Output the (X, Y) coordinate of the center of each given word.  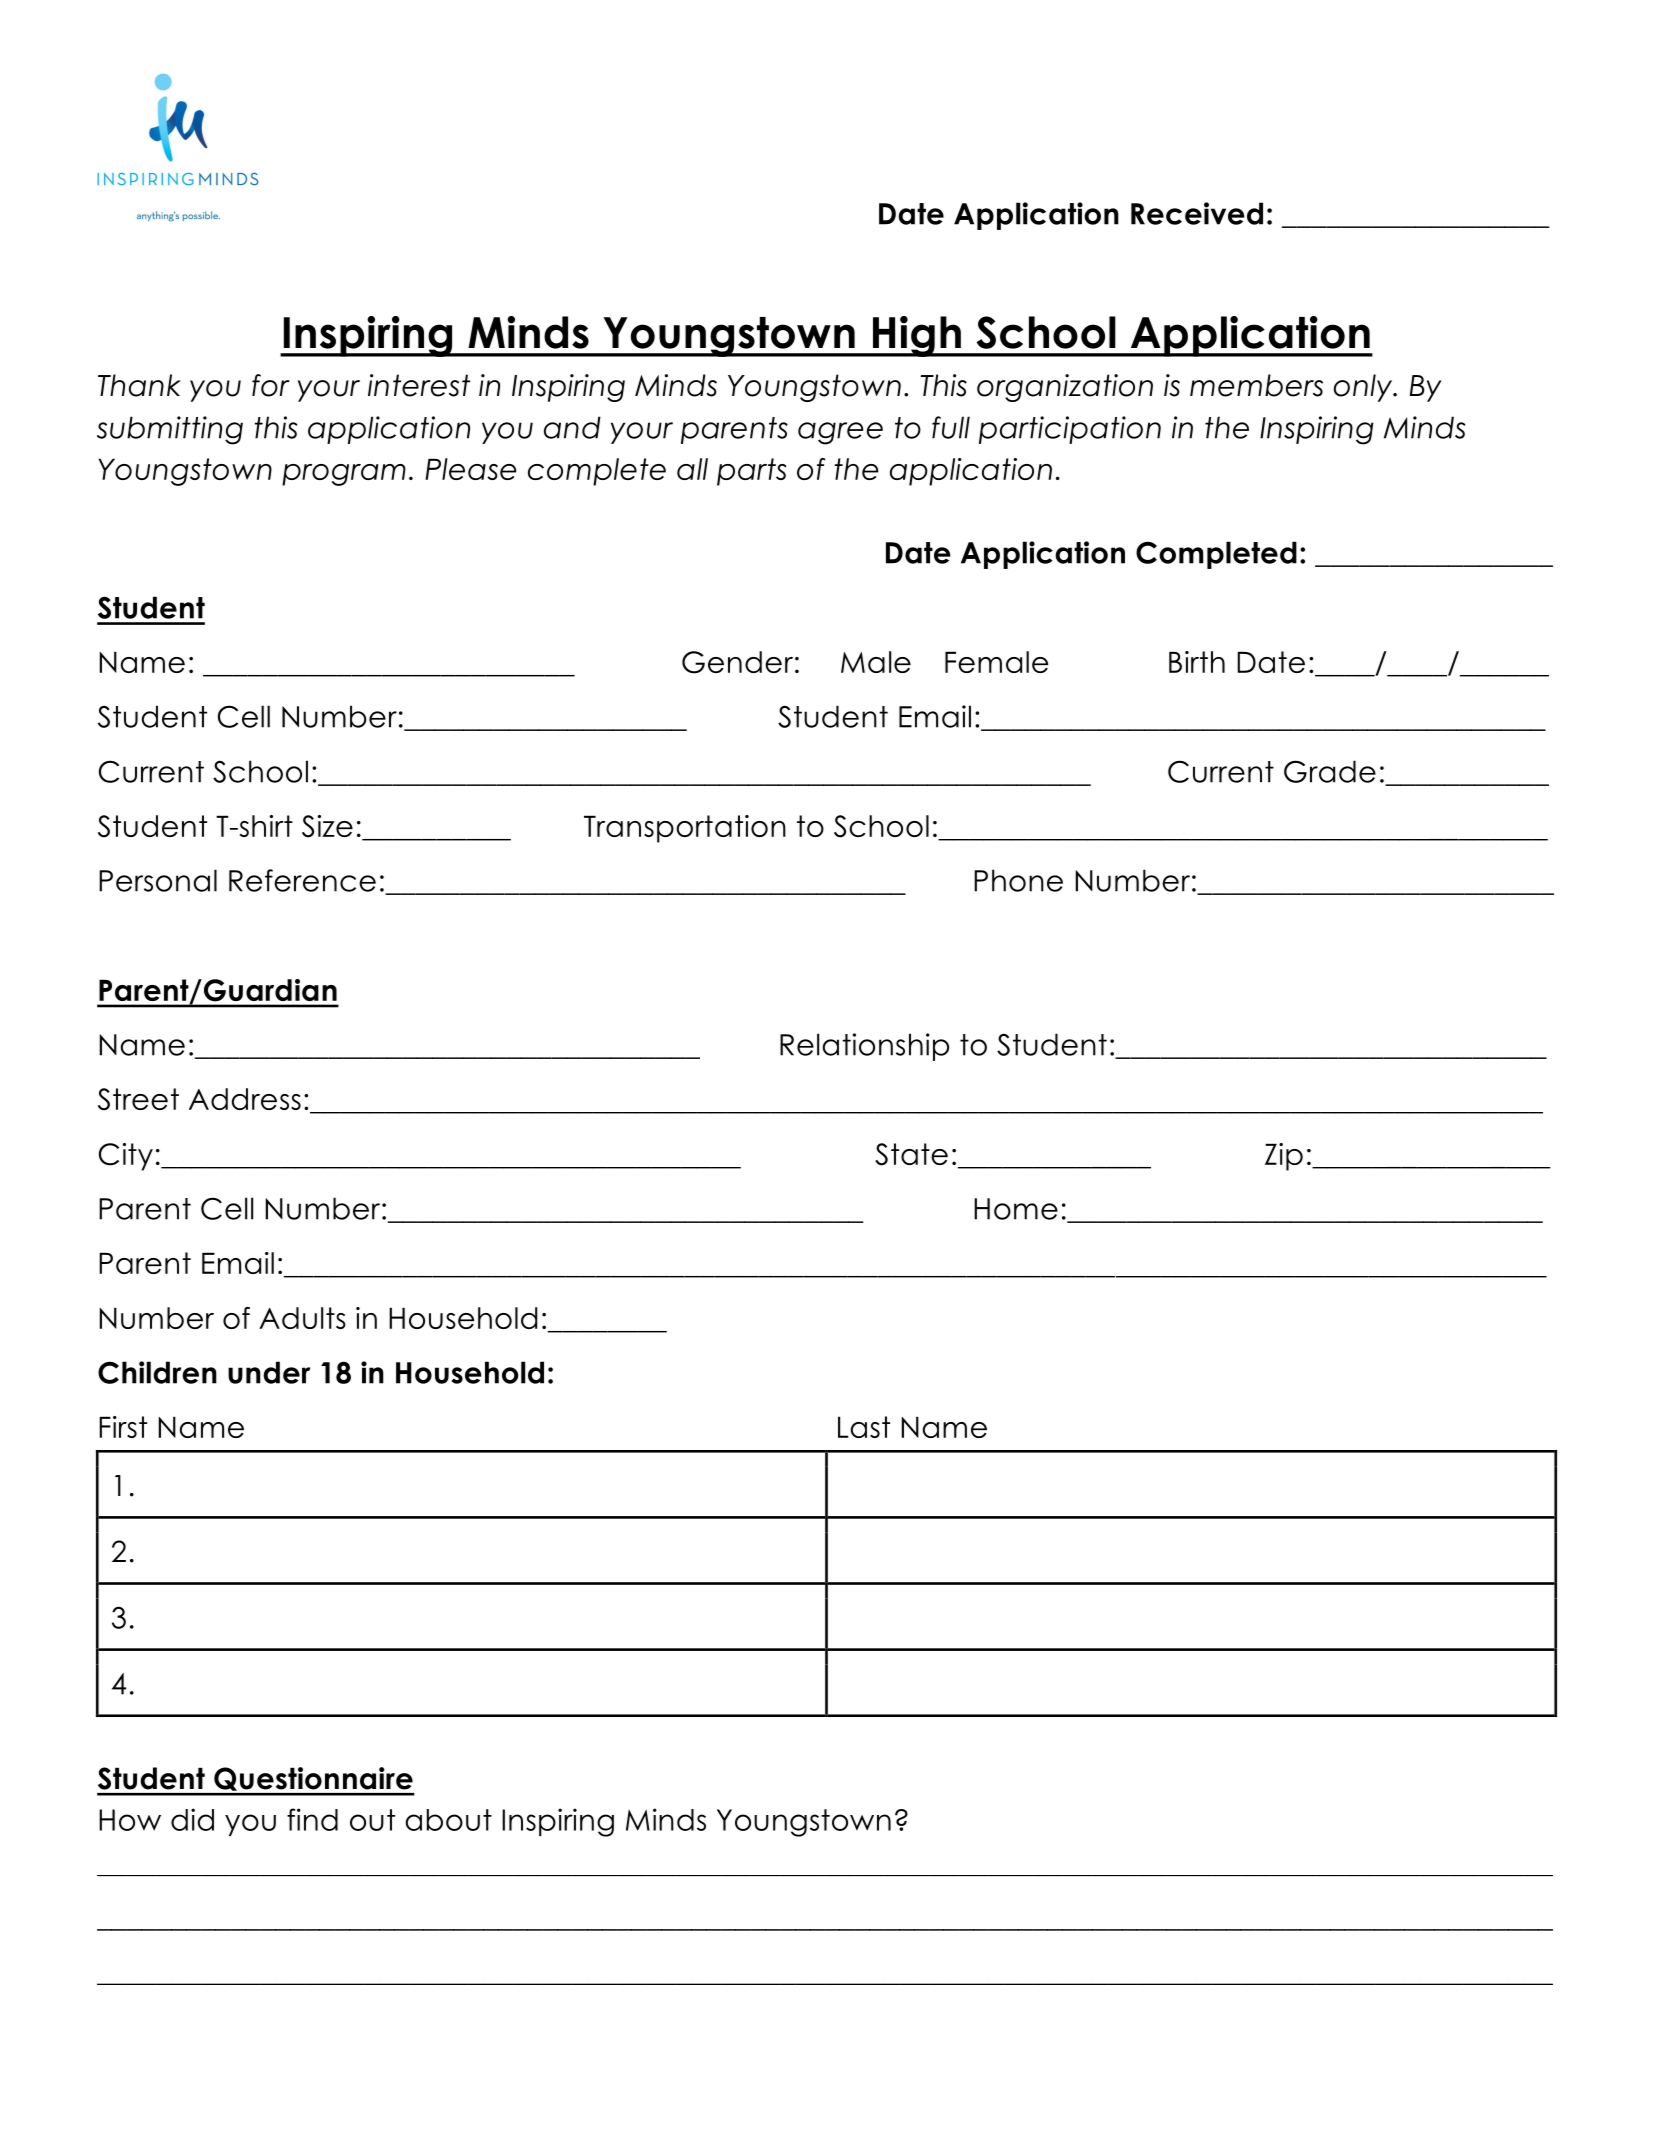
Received (1197, 213)
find (312, 1819)
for (271, 385)
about (448, 1820)
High (916, 336)
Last (864, 1427)
